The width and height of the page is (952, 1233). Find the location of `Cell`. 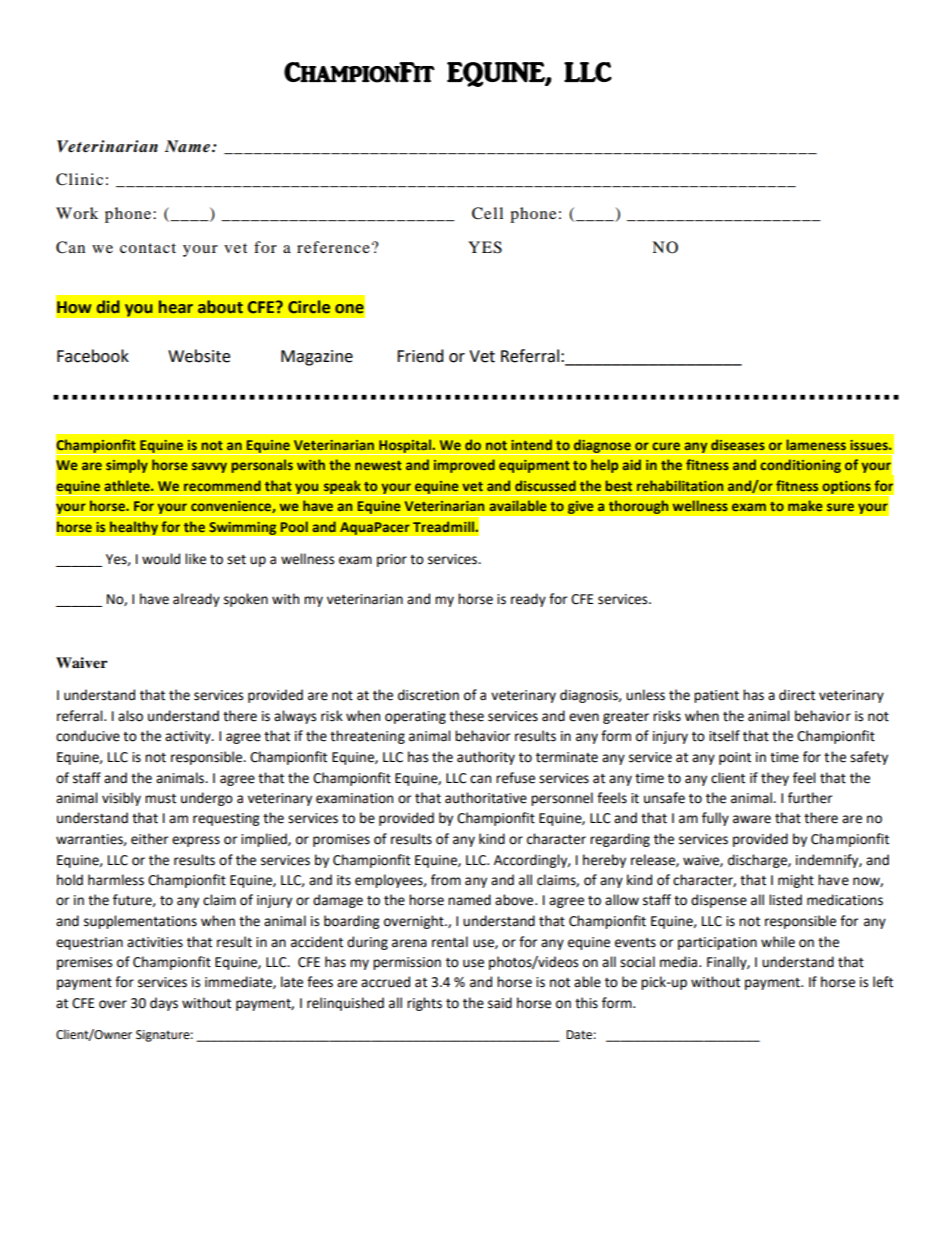

Cell is located at coordinates (487, 213).
